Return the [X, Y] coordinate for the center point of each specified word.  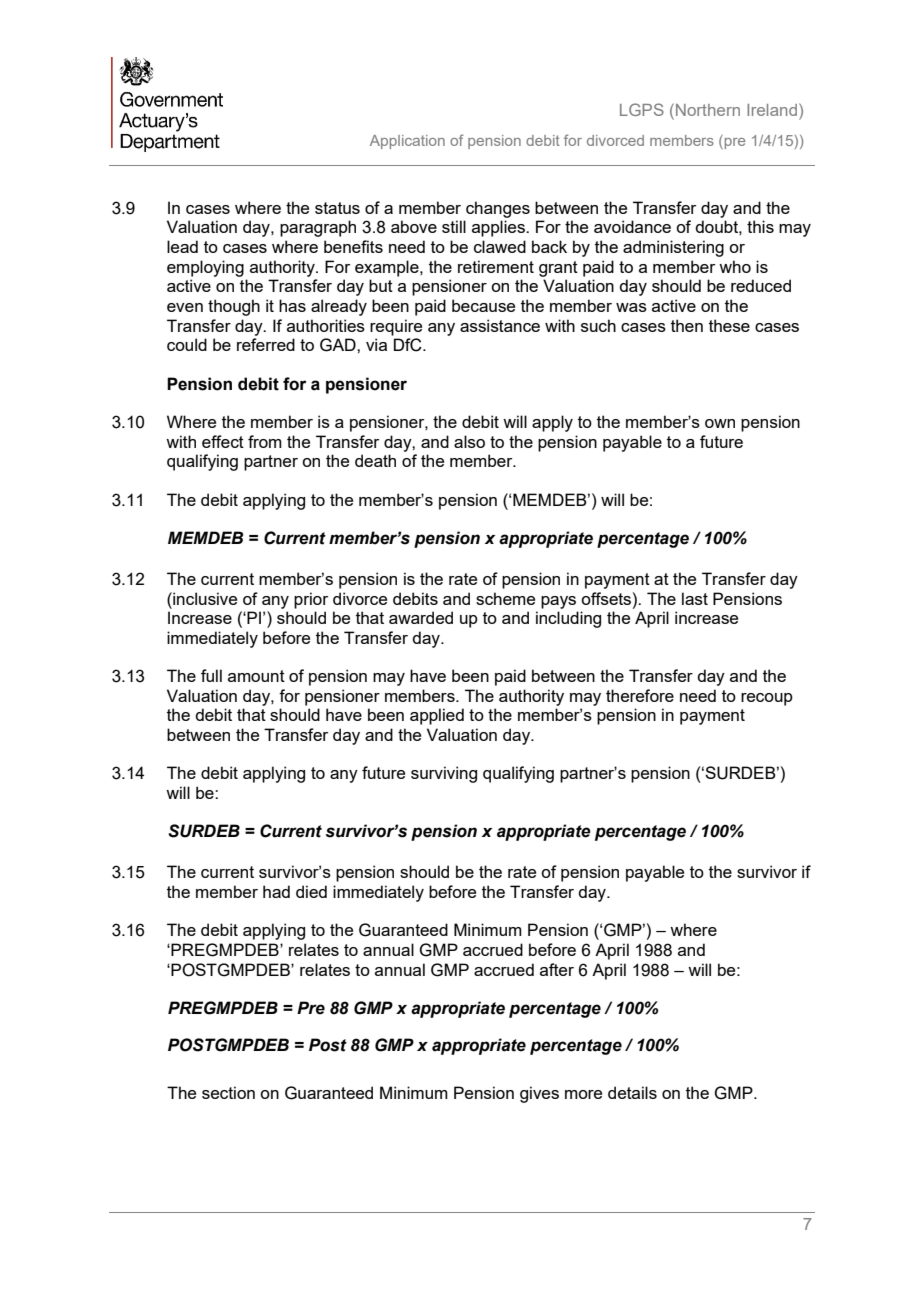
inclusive [204, 598]
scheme [505, 598]
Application [407, 142]
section [228, 1092]
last [695, 598]
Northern [708, 110]
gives [539, 1094]
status [337, 208]
